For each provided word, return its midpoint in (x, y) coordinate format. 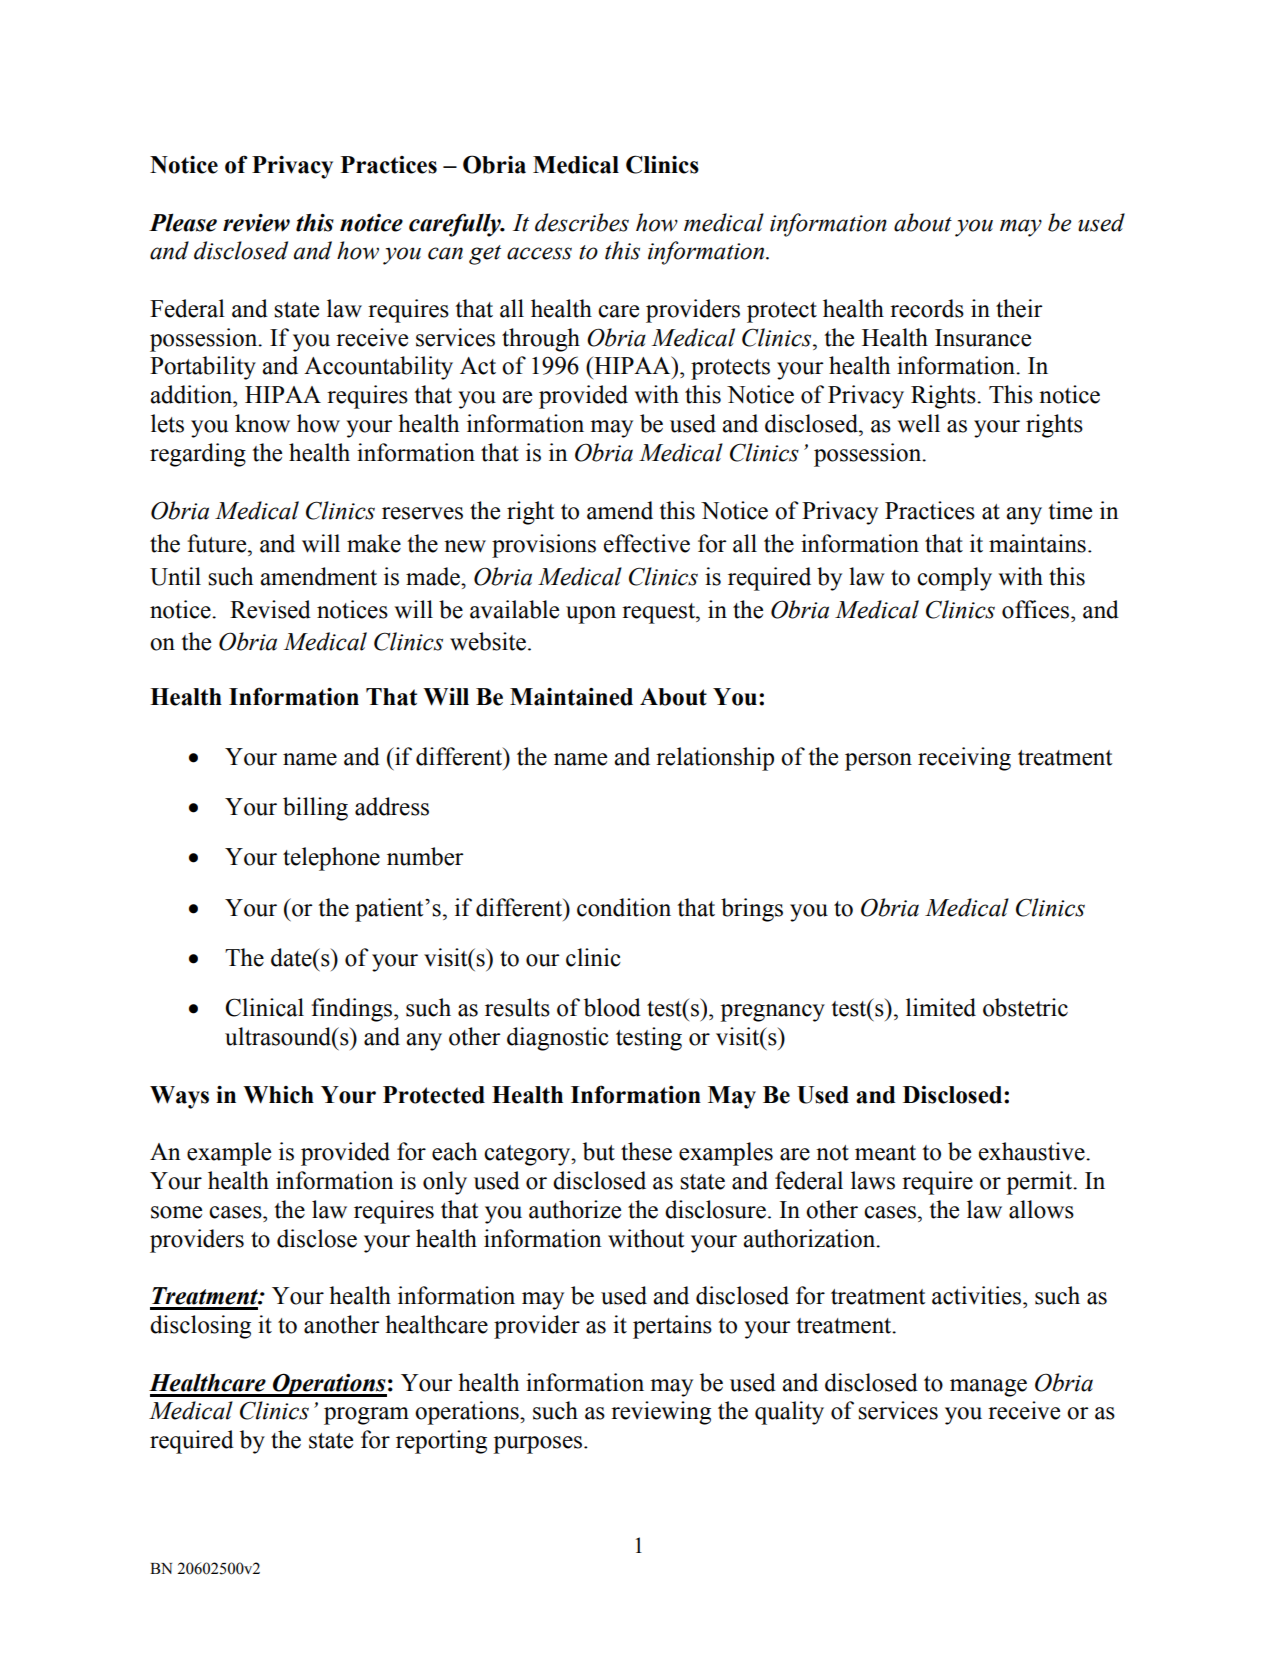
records (927, 308)
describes (582, 222)
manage (988, 1388)
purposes (539, 1445)
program (366, 1416)
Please (183, 222)
